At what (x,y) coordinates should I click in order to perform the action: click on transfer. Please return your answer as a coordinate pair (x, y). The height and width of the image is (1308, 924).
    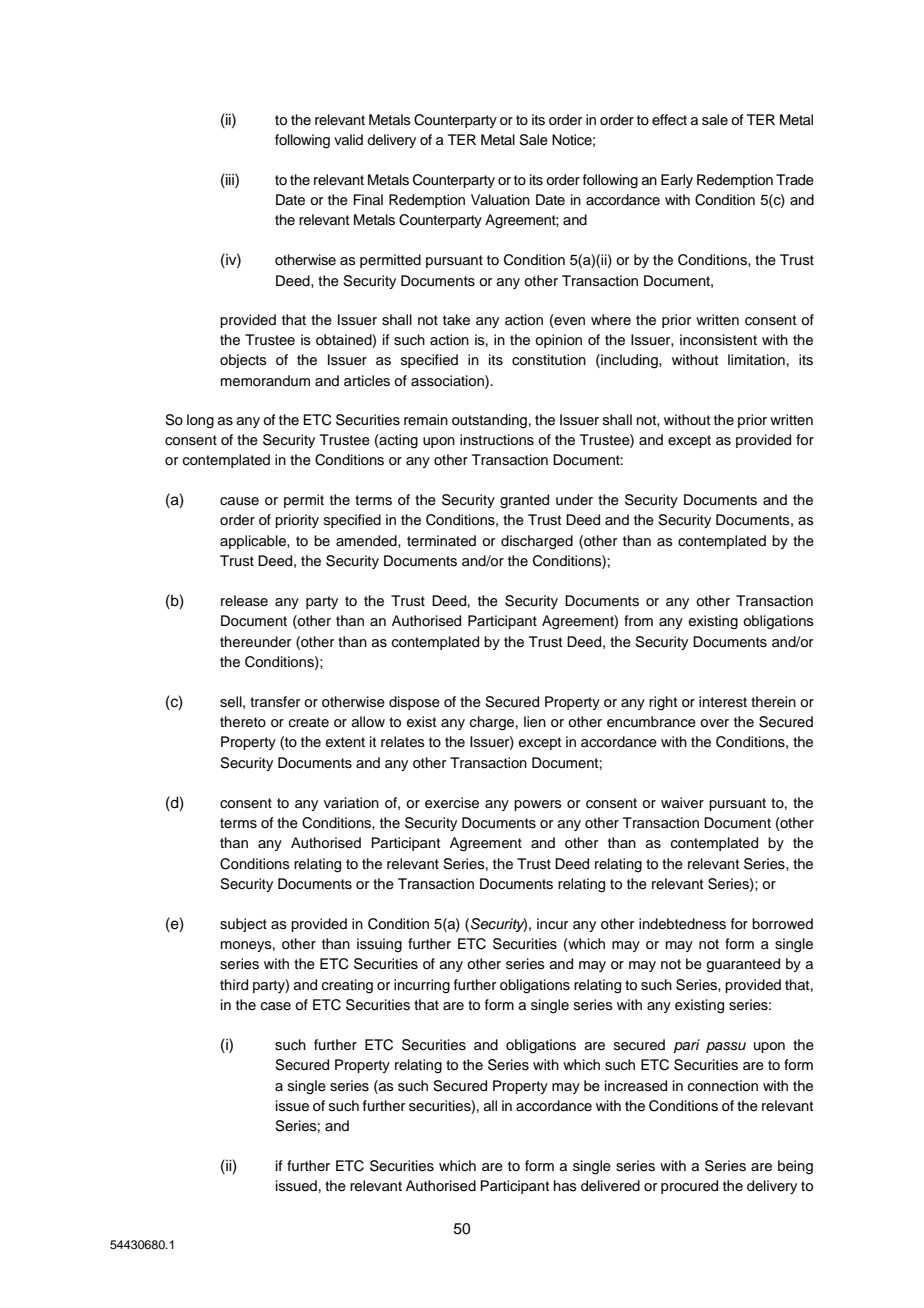
    Looking at the image, I should click on (275, 702).
